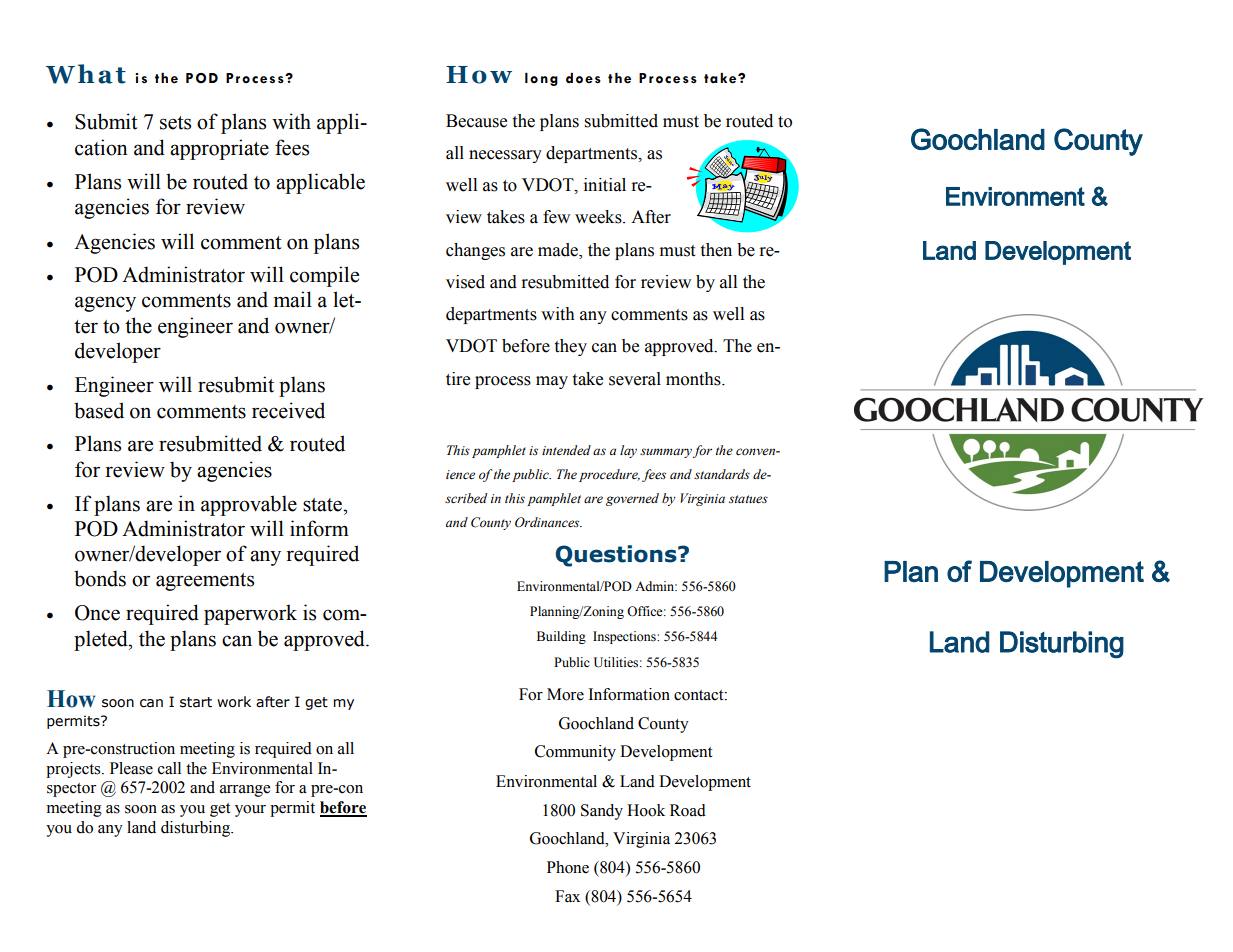 The height and width of the document is (952, 1233). I want to click on sets, so click(175, 123).
